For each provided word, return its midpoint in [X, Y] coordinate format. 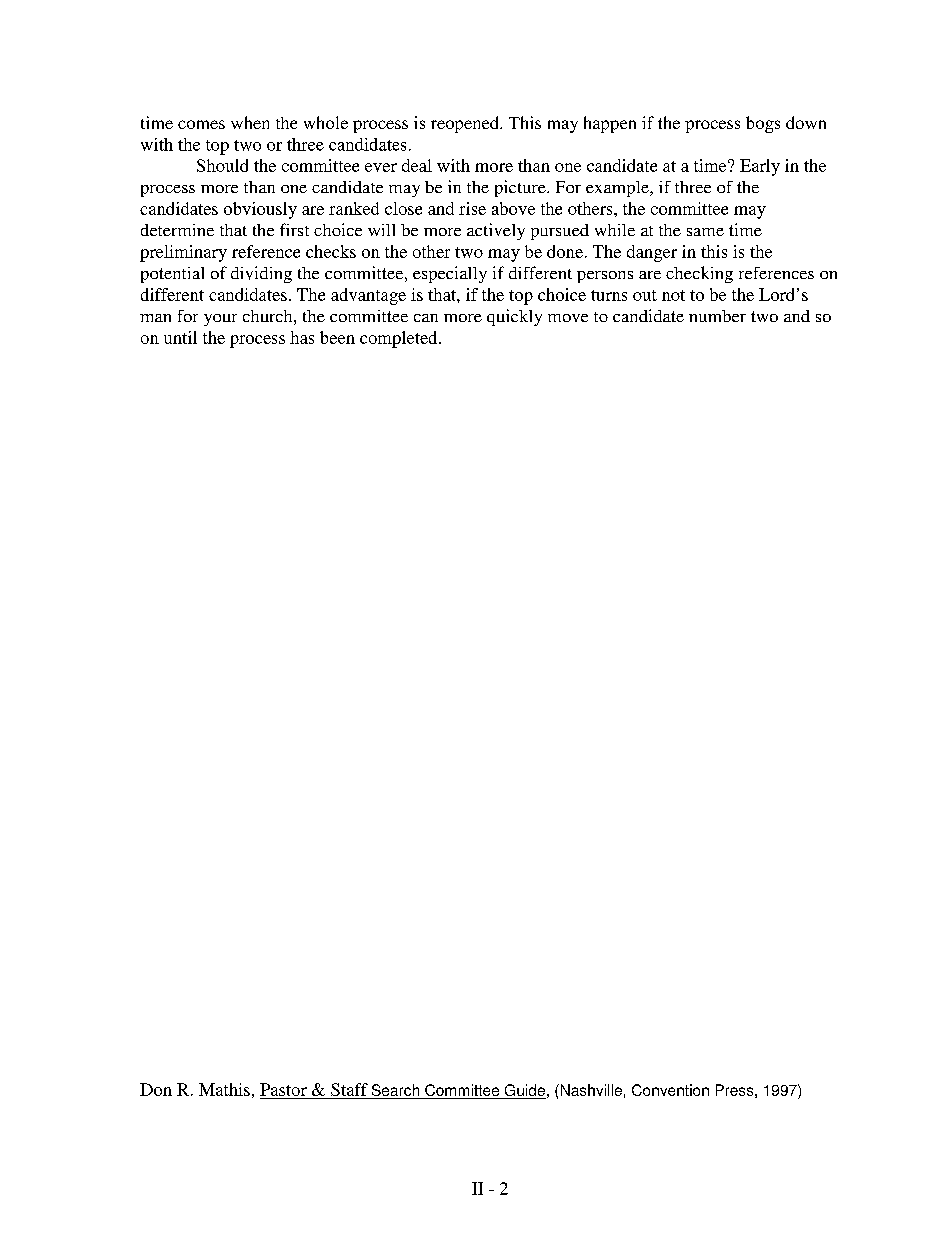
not [673, 295]
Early [760, 167]
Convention [670, 1090]
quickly [514, 317]
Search [395, 1091]
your [220, 320]
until [180, 337]
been [337, 337]
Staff [349, 1089]
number [717, 316]
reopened [466, 124]
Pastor [283, 1089]
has [302, 337]
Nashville [590, 1090]
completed [400, 339]
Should [222, 165]
